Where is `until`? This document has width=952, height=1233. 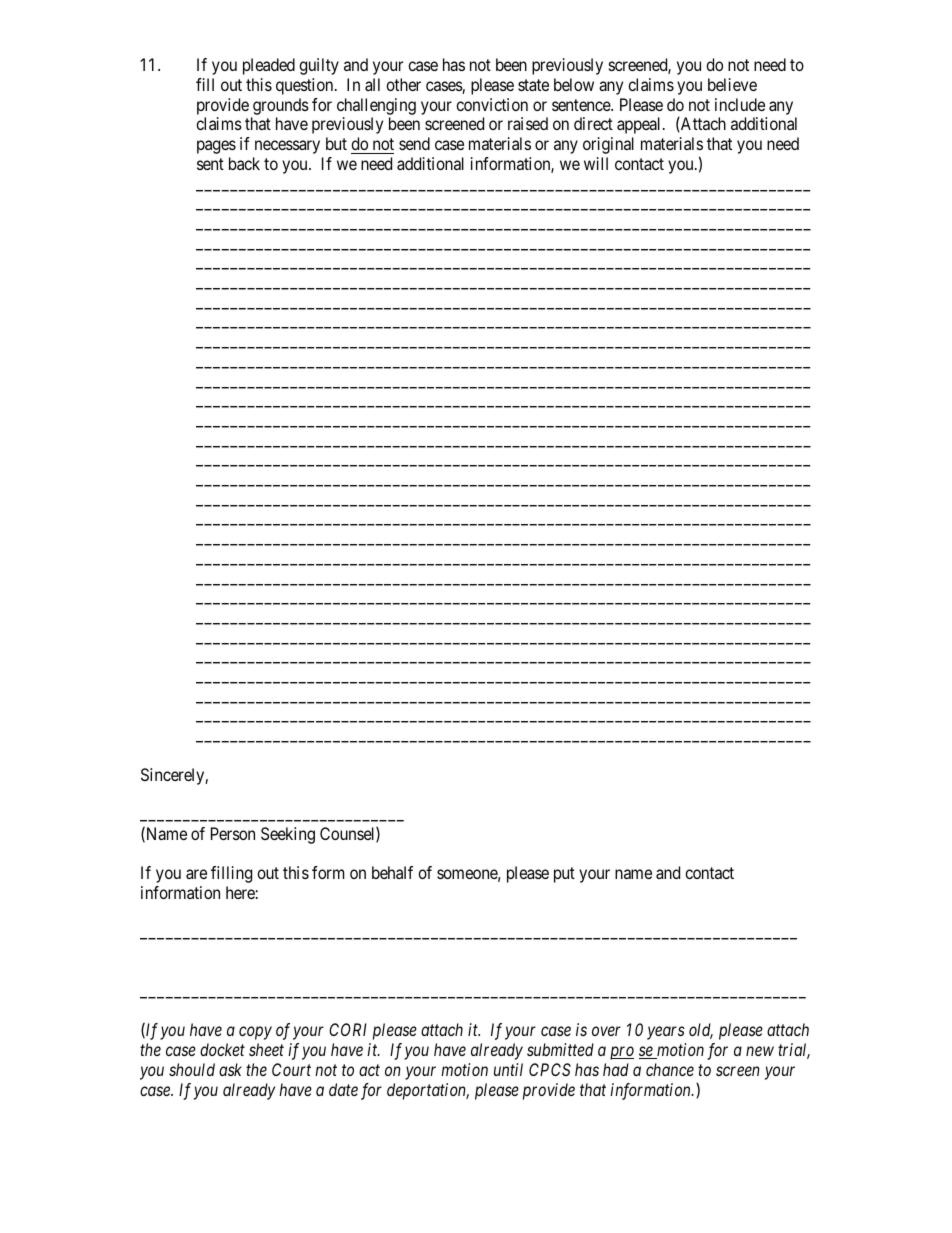 until is located at coordinates (508, 1069).
